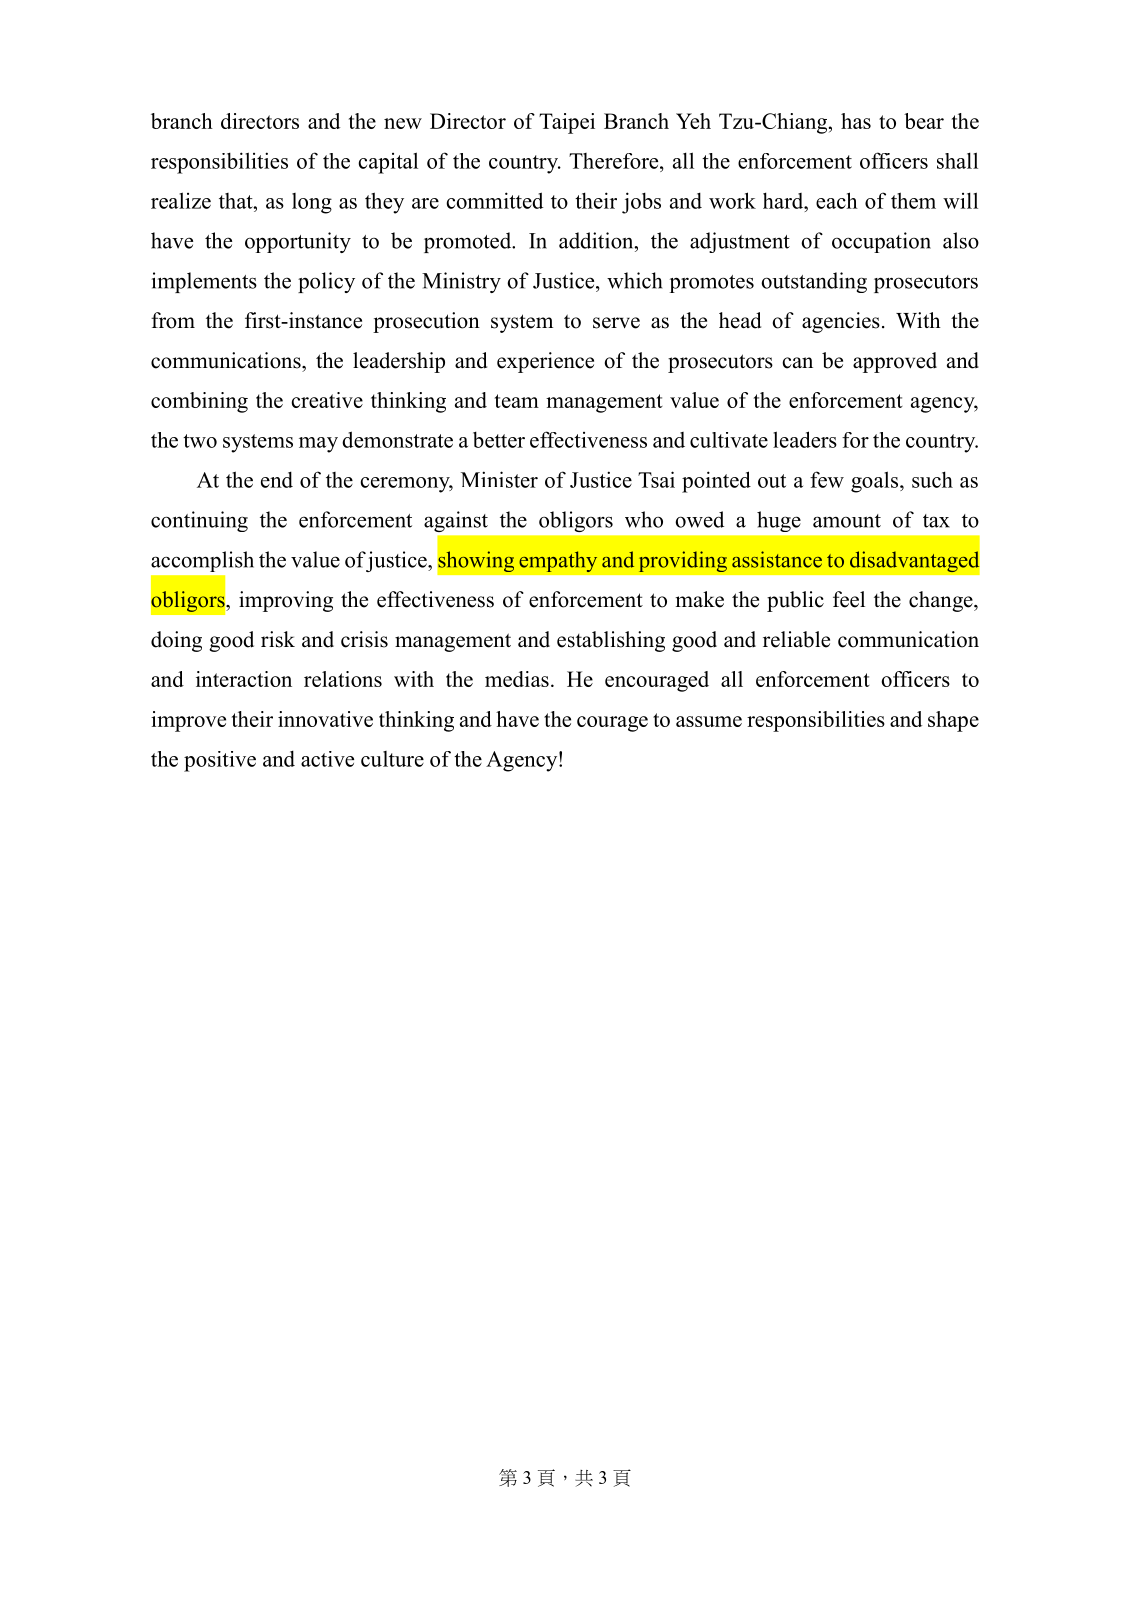 The image size is (1130, 1598). I want to click on shape, so click(953, 721).
